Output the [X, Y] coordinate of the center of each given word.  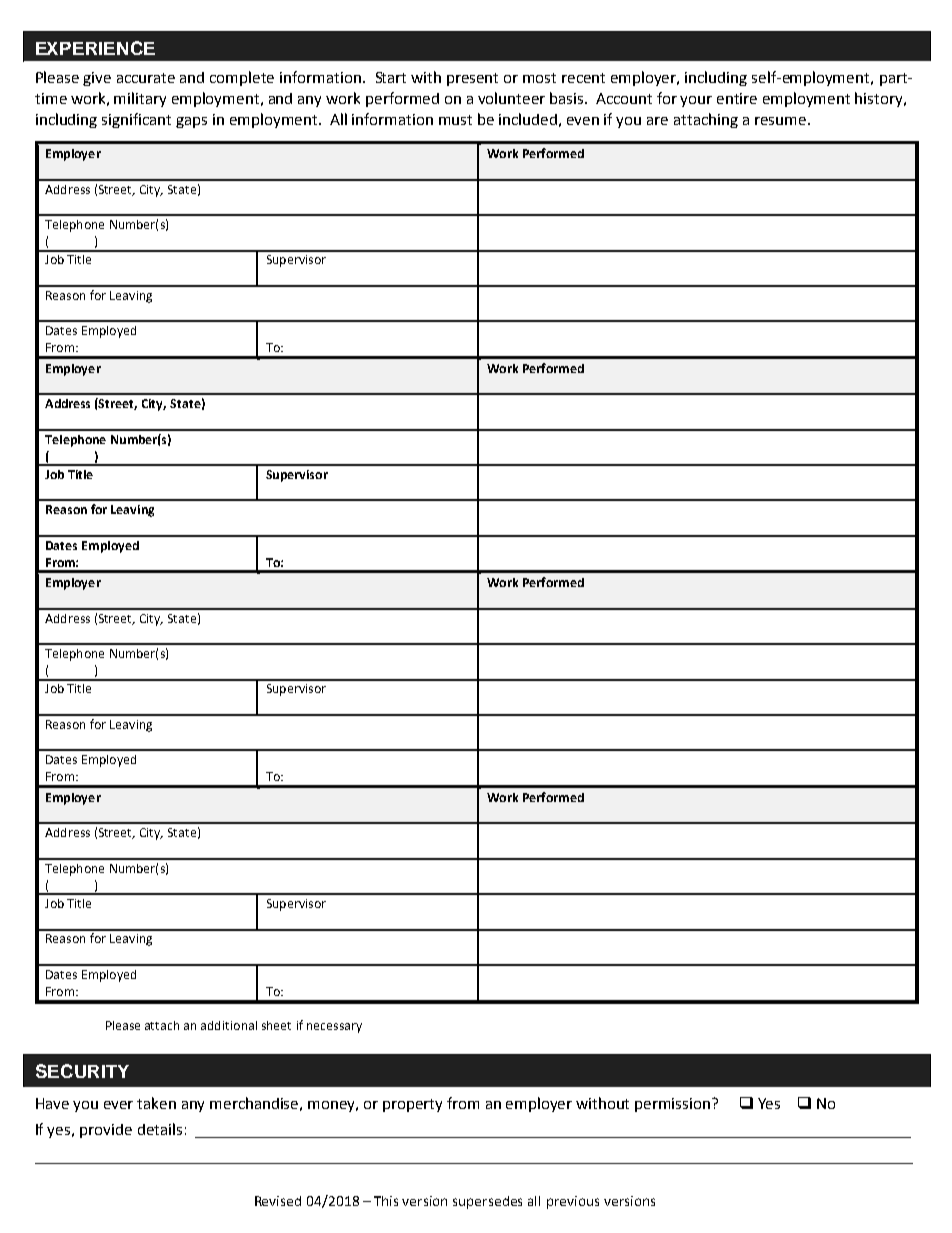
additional [229, 1025]
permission [674, 1105]
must [455, 120]
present [472, 79]
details [160, 1129]
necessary [334, 1028]
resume [782, 121]
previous [573, 1202]
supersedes [487, 1202]
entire [737, 98]
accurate [146, 78]
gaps [191, 122]
